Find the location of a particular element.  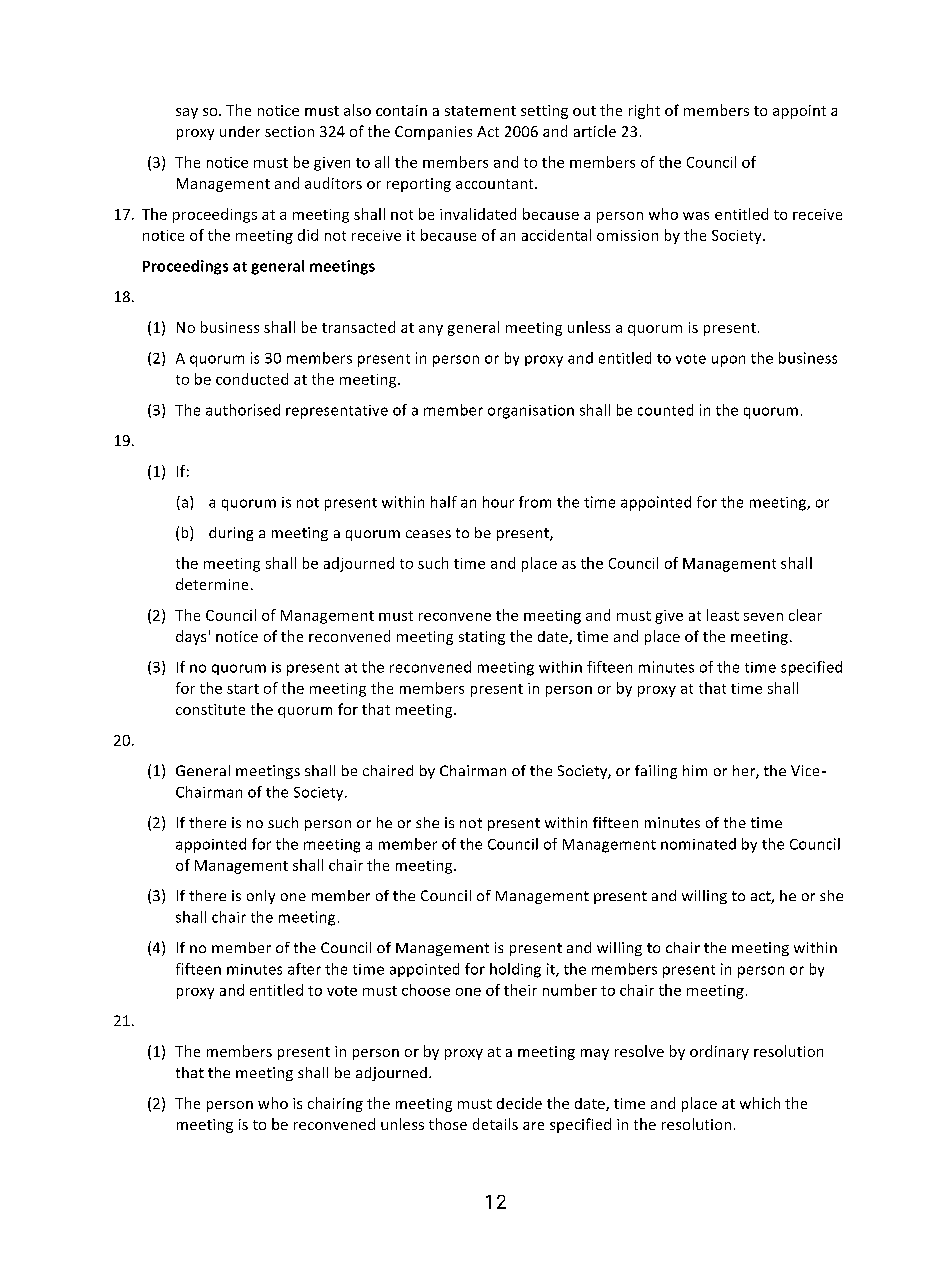

under is located at coordinates (240, 131).
